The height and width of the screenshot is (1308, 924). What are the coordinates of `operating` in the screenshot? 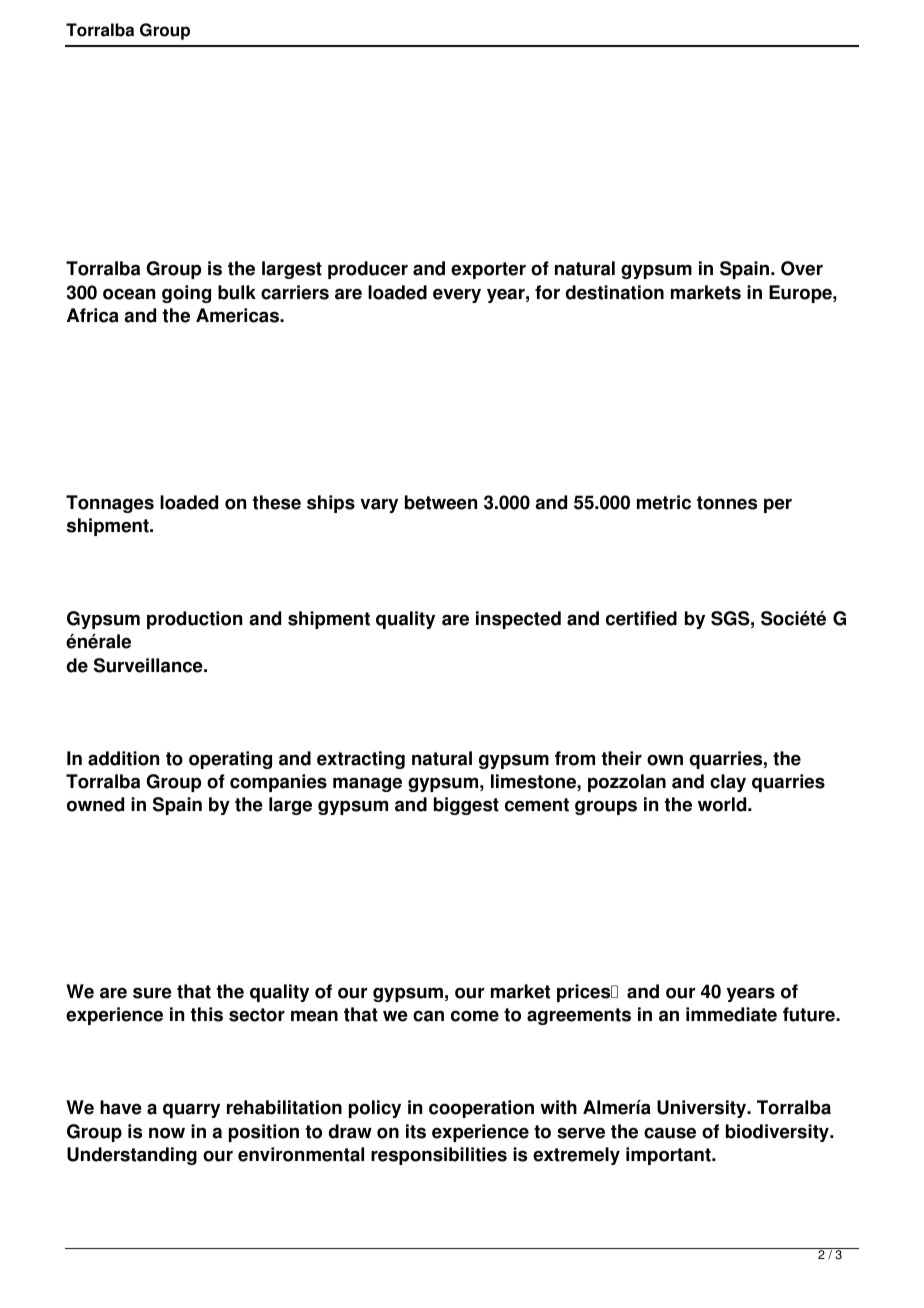 It's located at (230, 760).
